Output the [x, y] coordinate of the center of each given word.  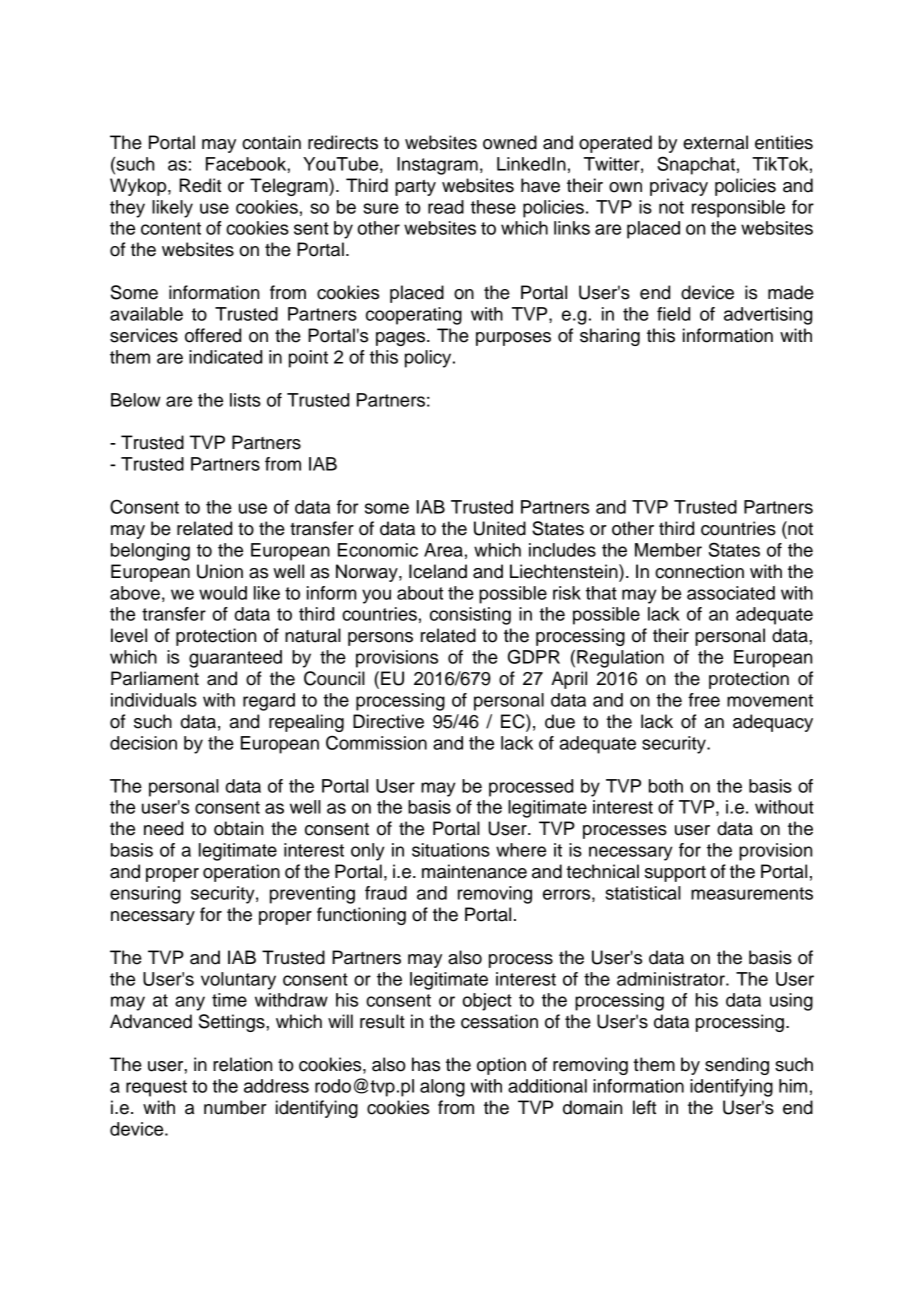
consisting [470, 616]
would [223, 593]
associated [731, 593]
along [442, 1088]
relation [242, 1064]
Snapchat [696, 165]
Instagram [437, 166]
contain [271, 142]
